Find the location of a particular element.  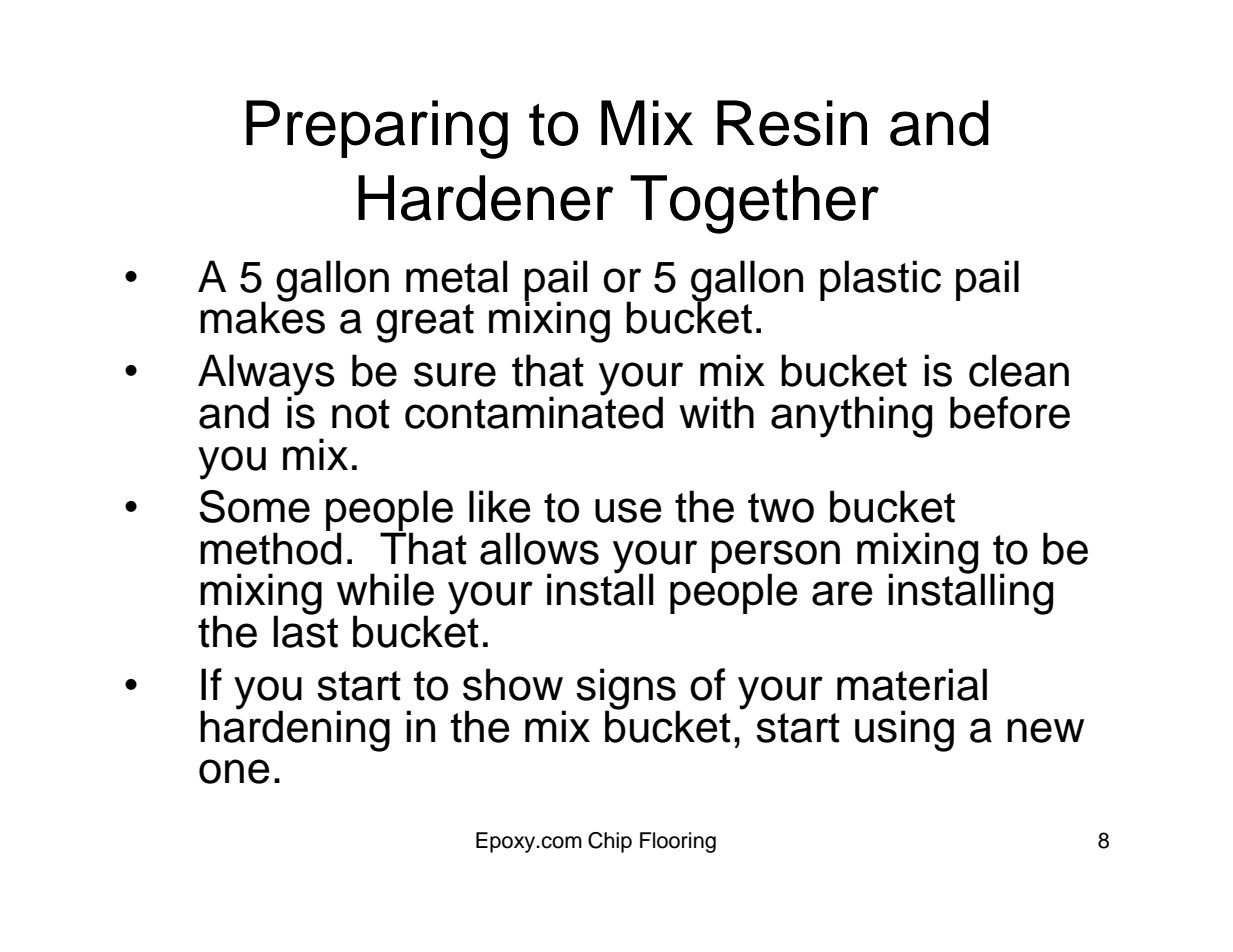

using is located at coordinates (904, 731).
